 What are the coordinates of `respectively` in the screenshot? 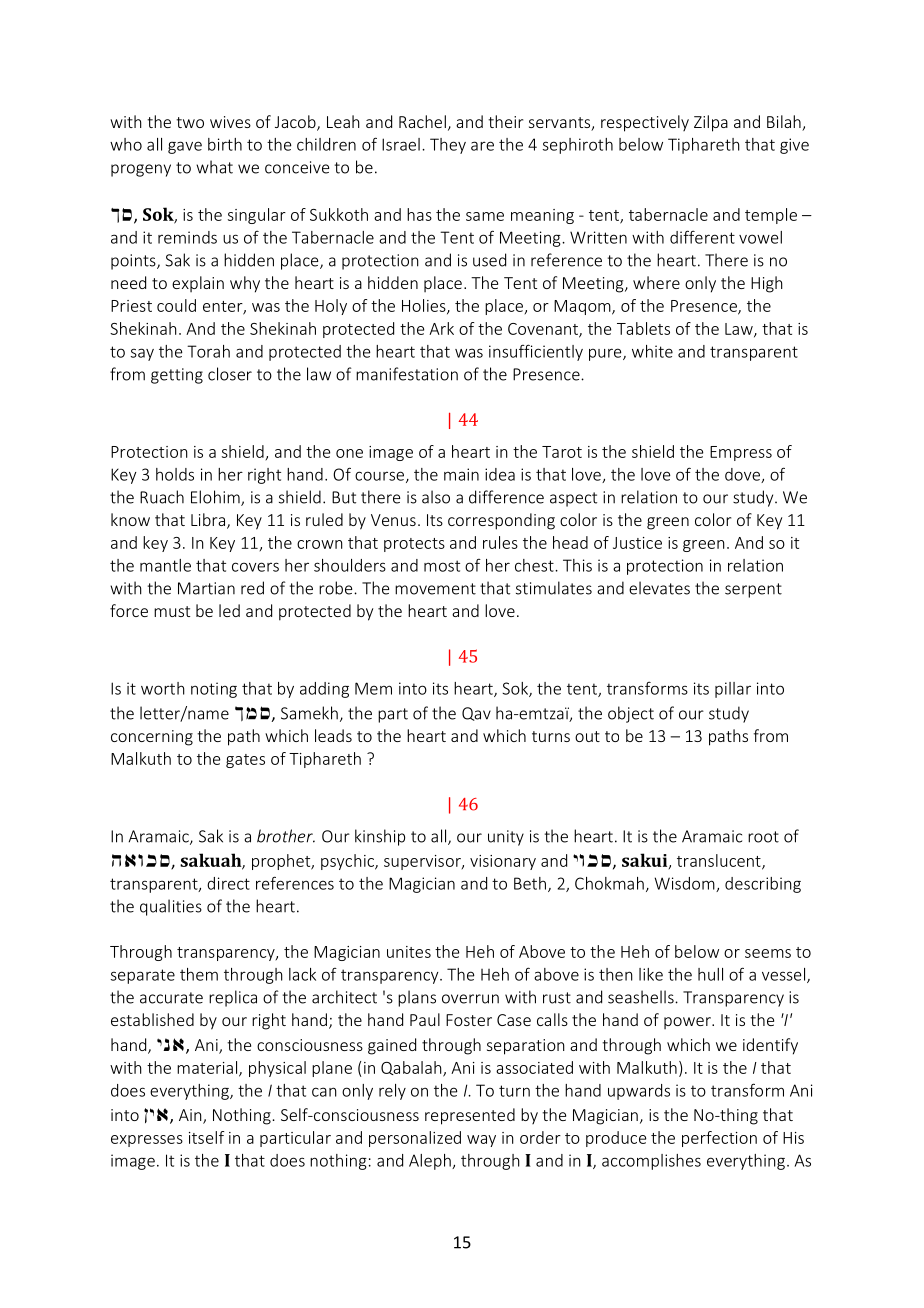 It's located at (645, 123).
